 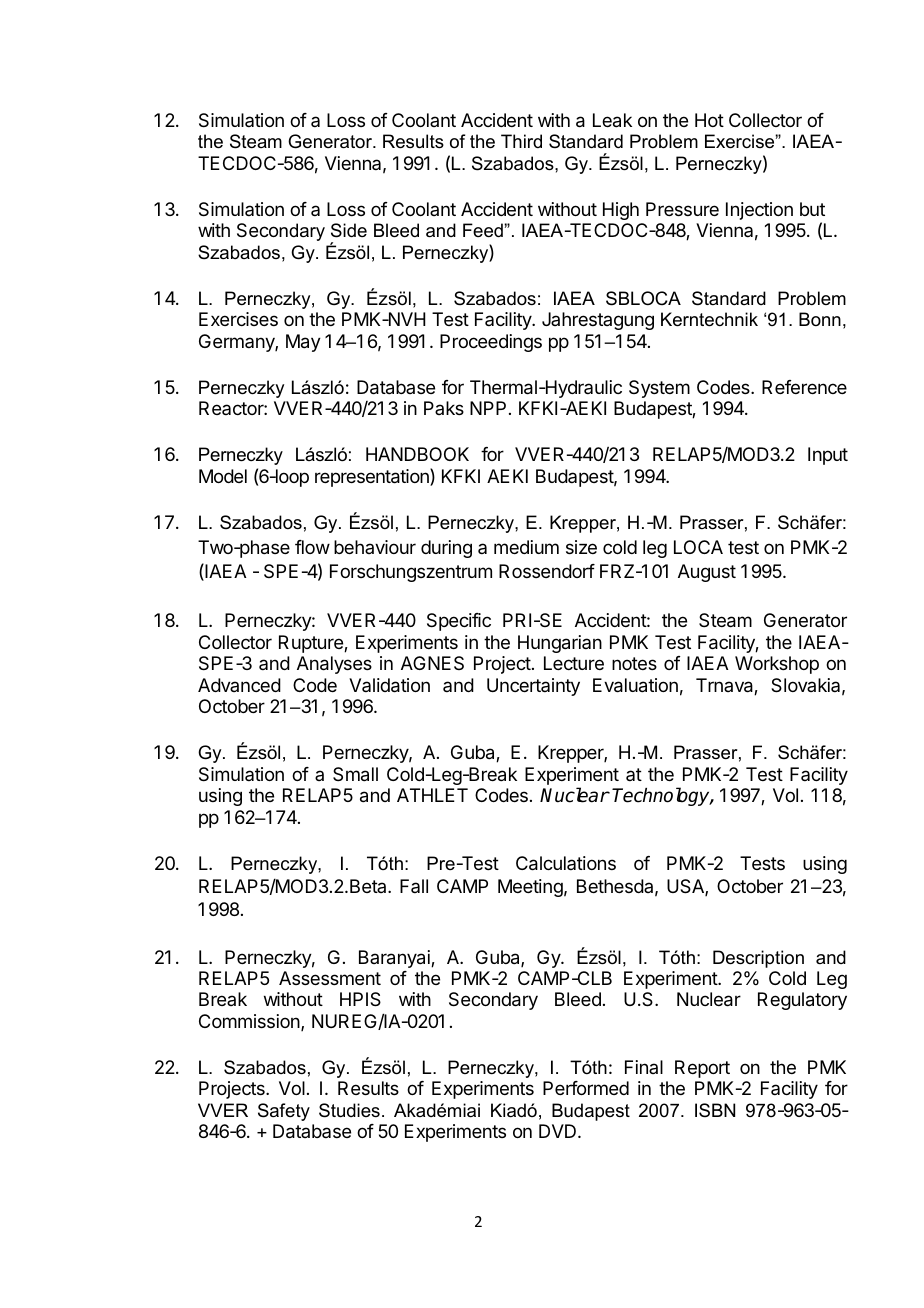 What do you see at coordinates (715, 1110) in the document?
I see `ISBN` at bounding box center [715, 1110].
